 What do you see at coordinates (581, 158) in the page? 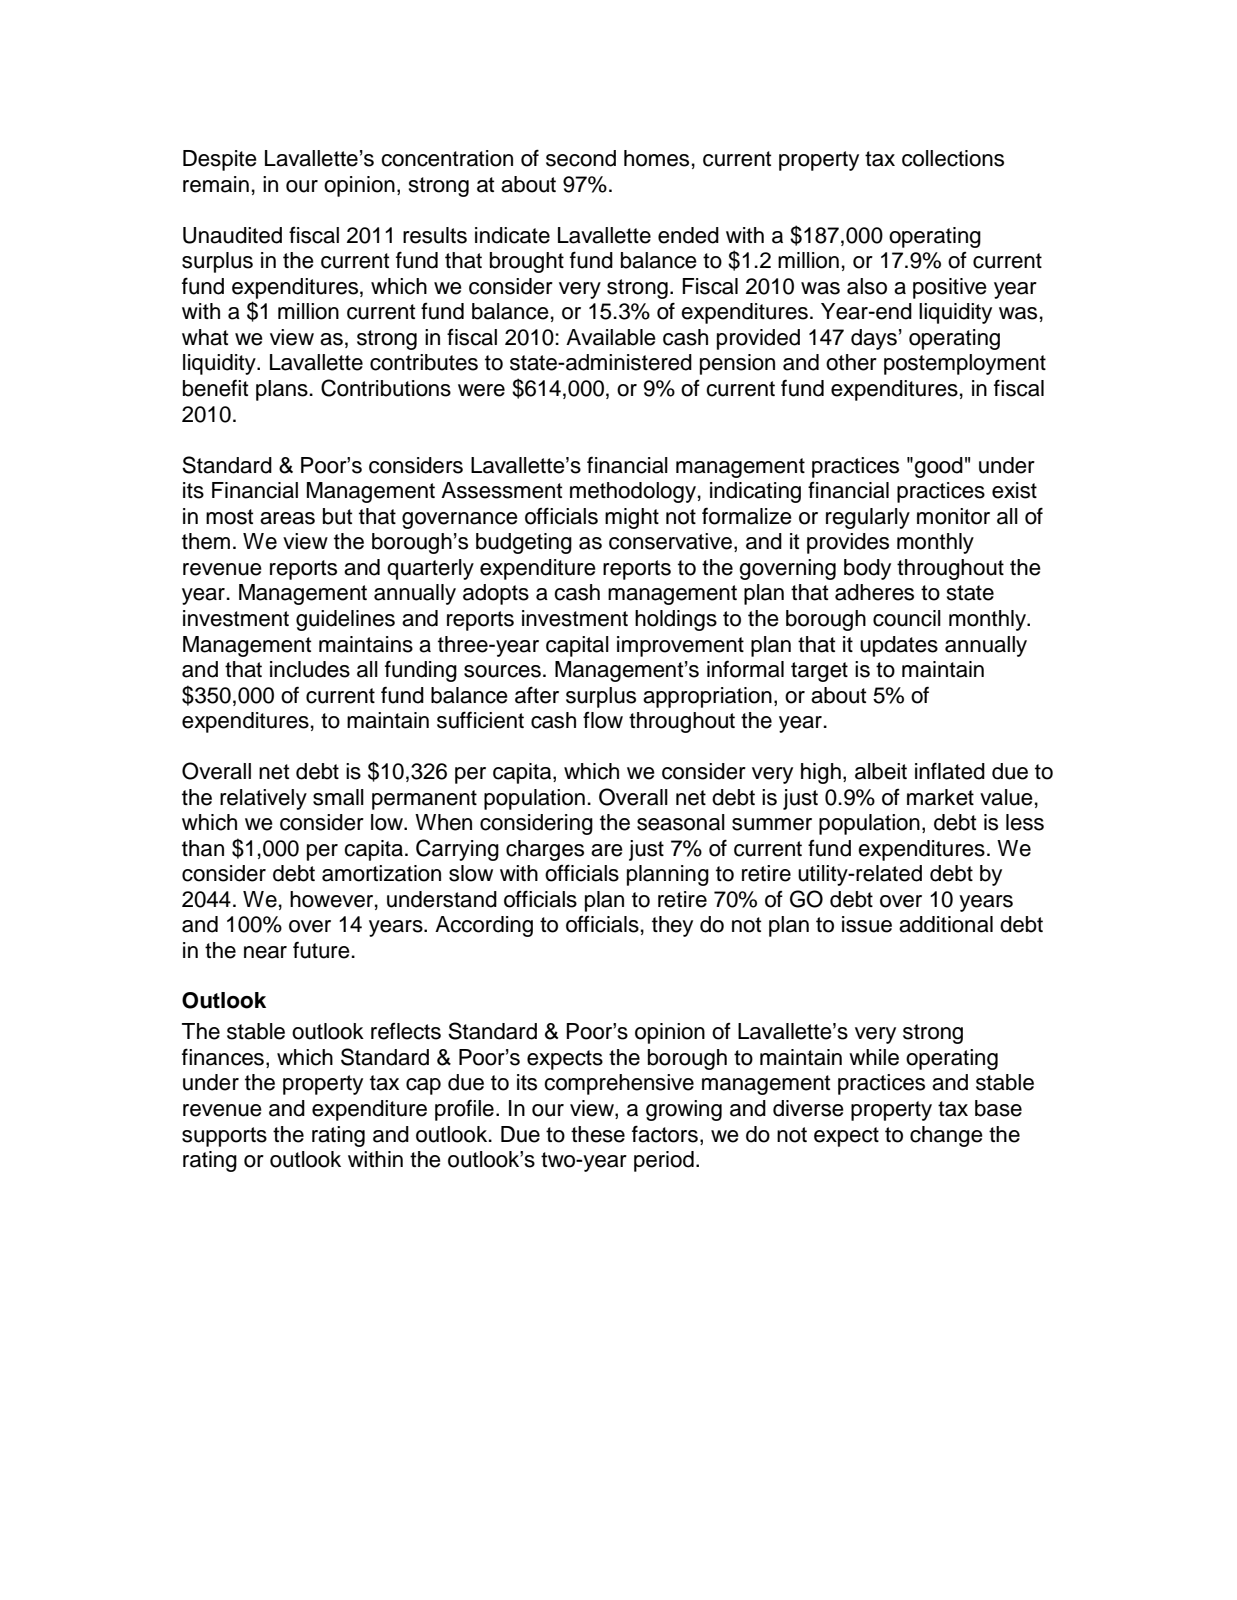
I see `second` at bounding box center [581, 158].
